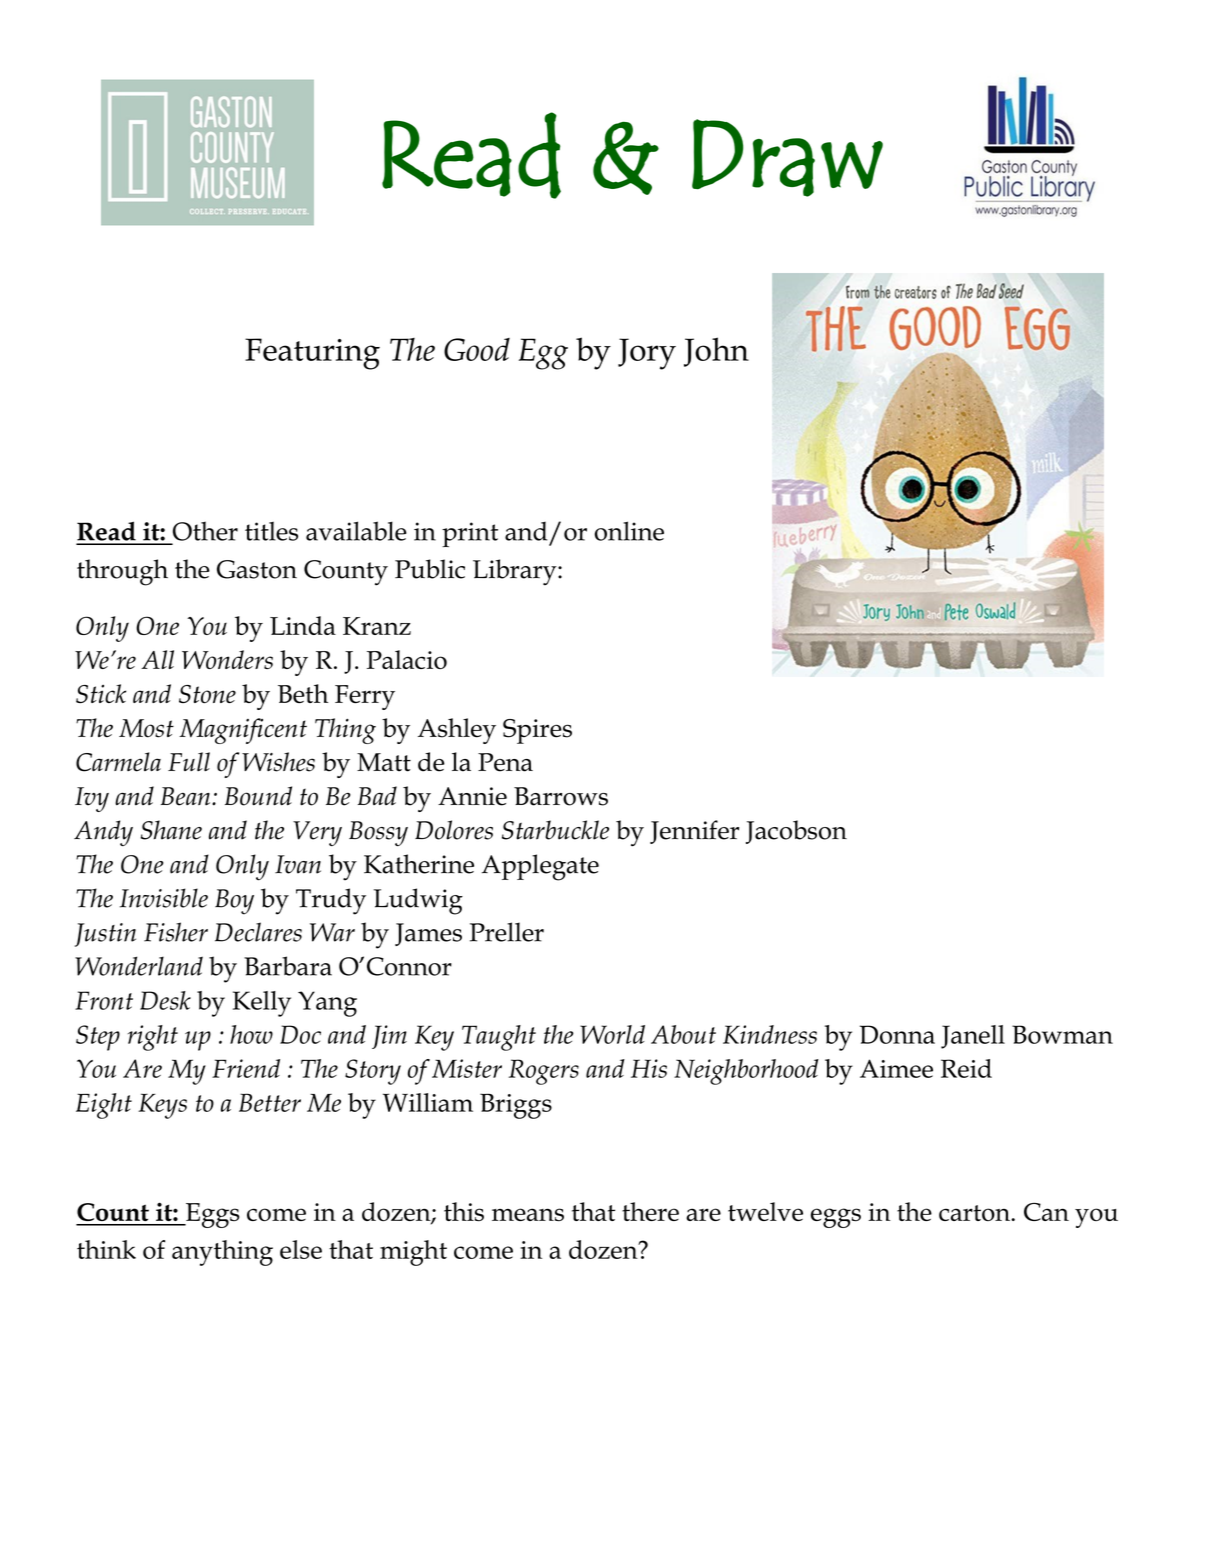 The height and width of the screenshot is (1560, 1205). I want to click on Other, so click(205, 531).
